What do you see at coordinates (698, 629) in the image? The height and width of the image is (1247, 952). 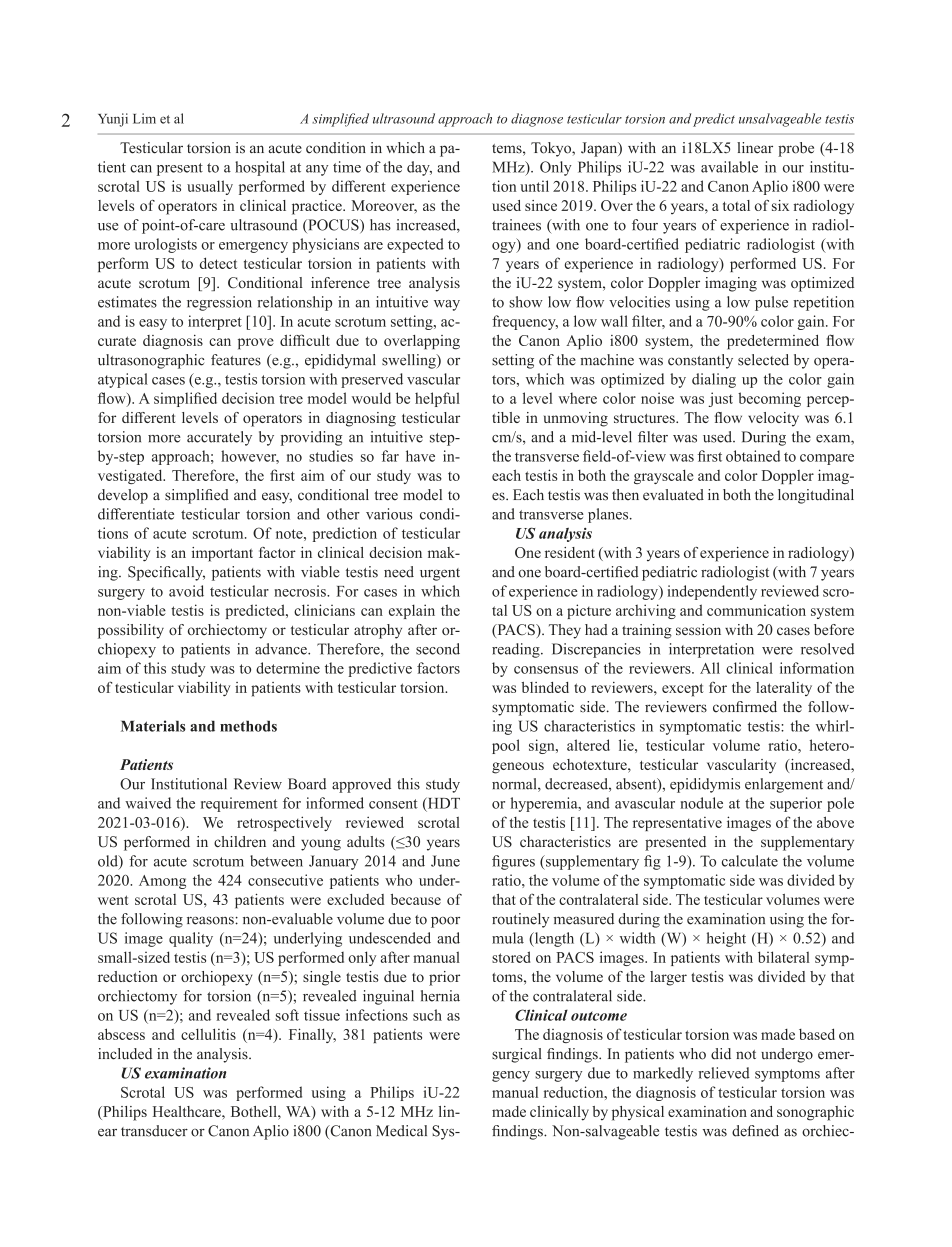 I see `session` at bounding box center [698, 629].
